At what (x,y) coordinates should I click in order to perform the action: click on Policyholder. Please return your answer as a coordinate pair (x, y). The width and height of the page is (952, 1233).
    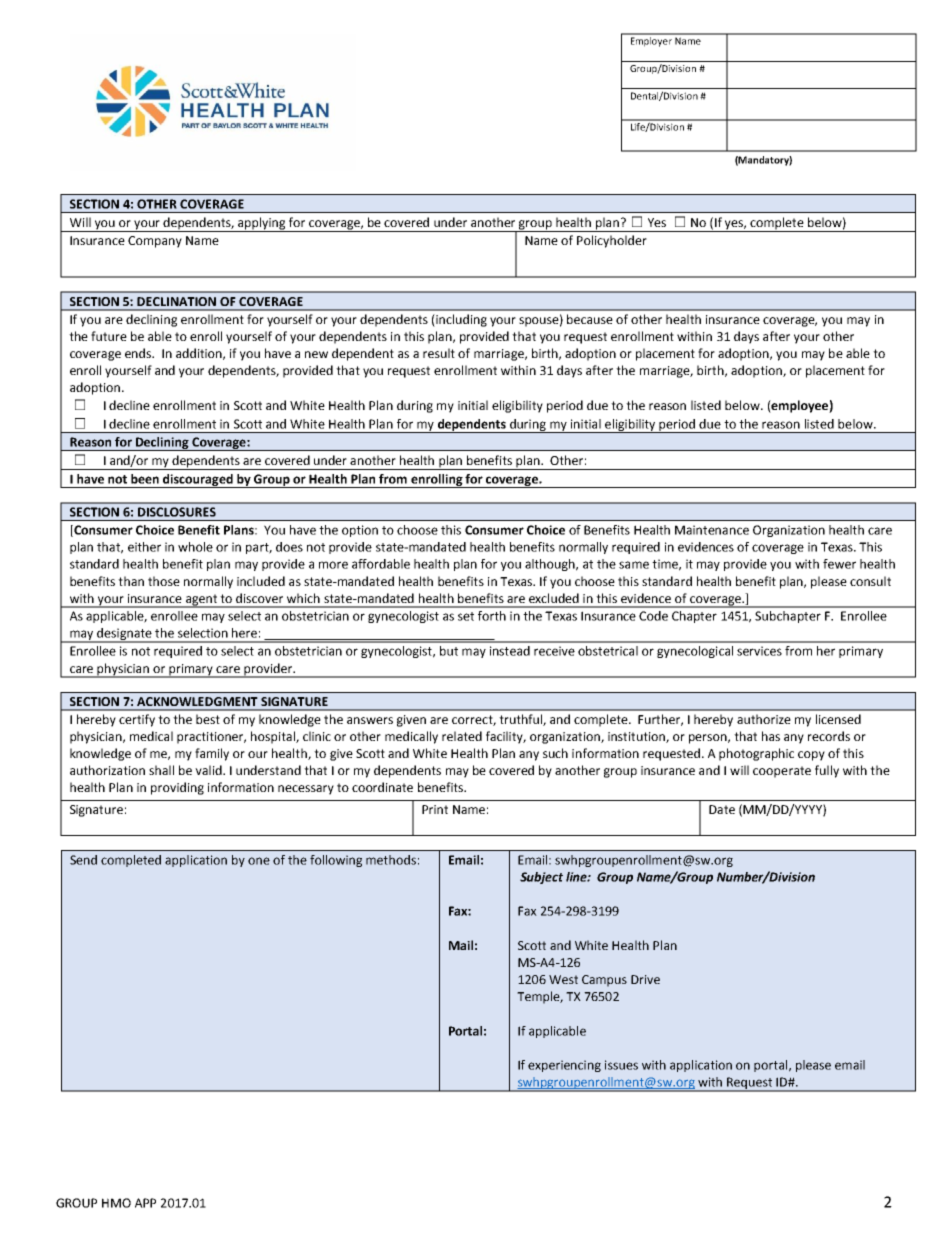
    Looking at the image, I should click on (612, 241).
